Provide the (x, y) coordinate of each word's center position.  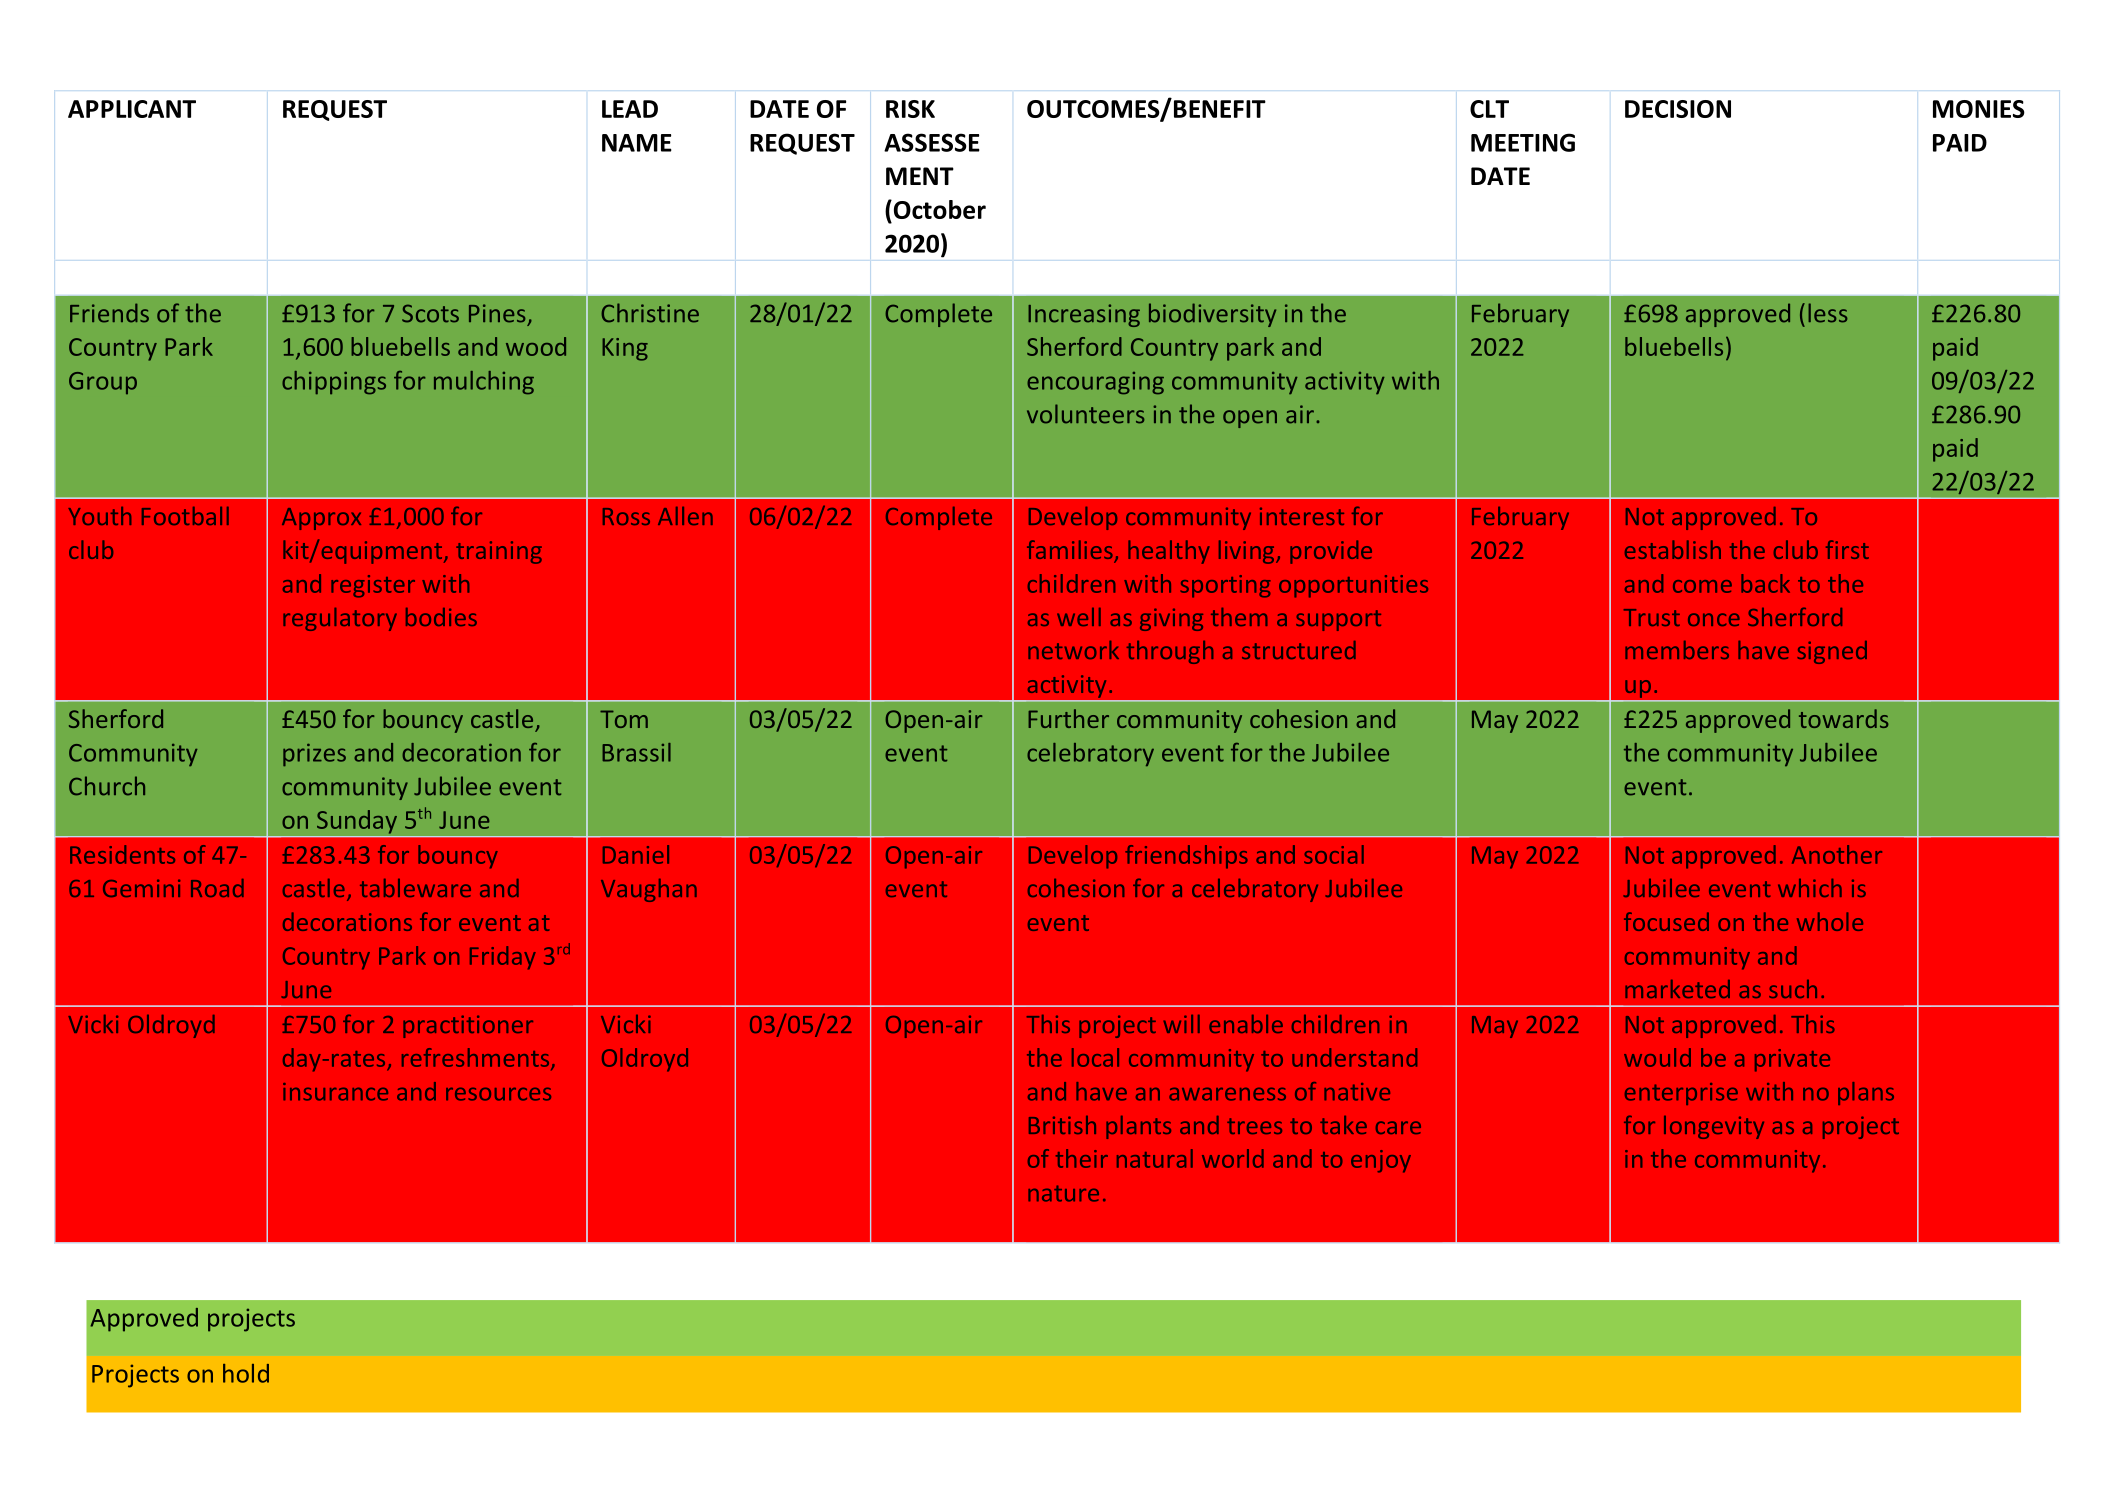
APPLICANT (132, 109)
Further (1068, 718)
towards (1843, 718)
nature (1063, 1193)
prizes (314, 755)
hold (246, 1373)
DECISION (1678, 109)
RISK (910, 109)
